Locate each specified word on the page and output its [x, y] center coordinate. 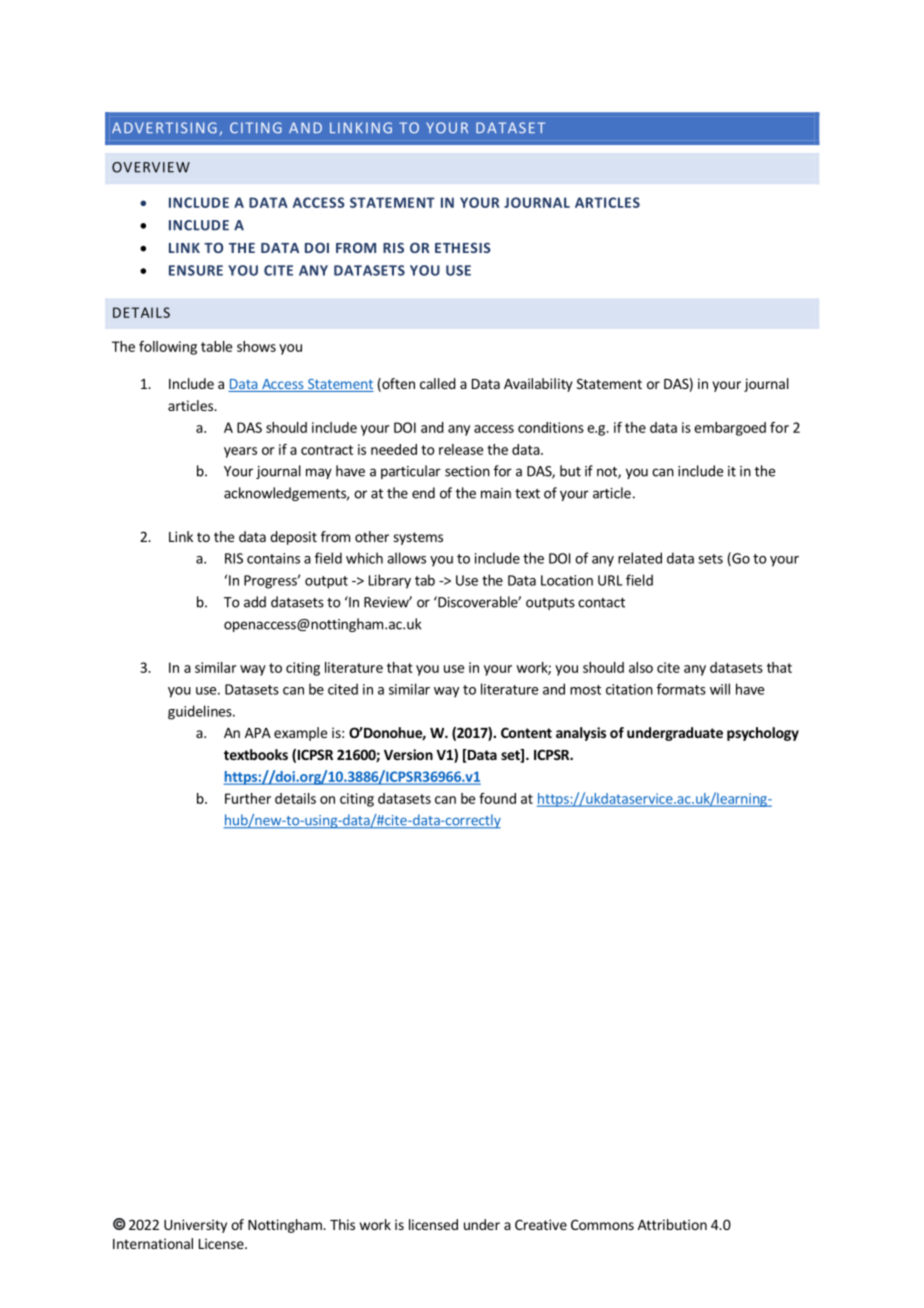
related [640, 558]
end [423, 493]
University [195, 1226]
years [240, 452]
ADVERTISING [164, 127]
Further [248, 798]
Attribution [672, 1224]
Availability [538, 385]
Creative [541, 1224]
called [438, 383]
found [497, 798]
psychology [763, 734]
